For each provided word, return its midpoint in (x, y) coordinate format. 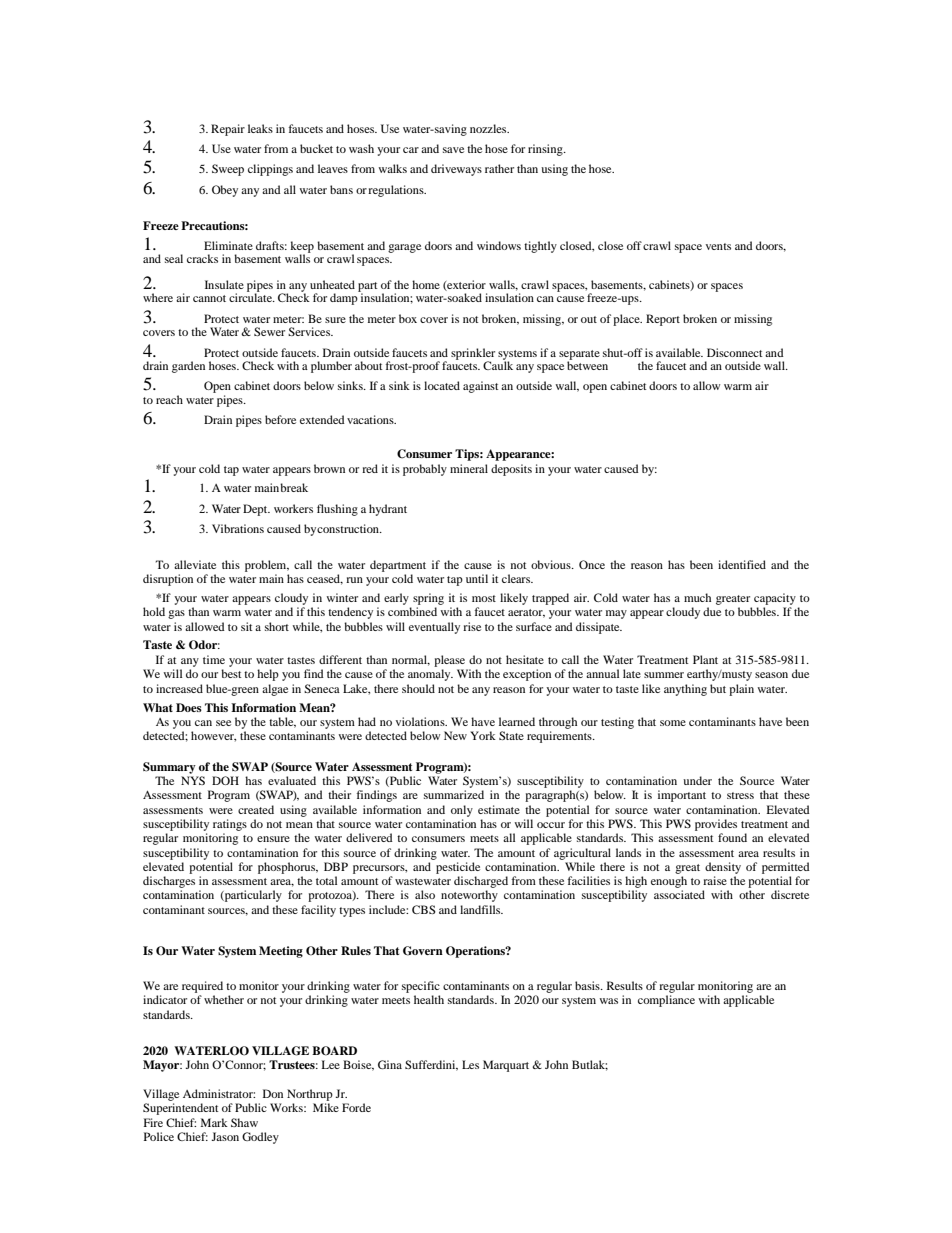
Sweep (228, 170)
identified (742, 564)
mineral (469, 468)
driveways (456, 170)
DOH (225, 780)
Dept (256, 510)
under (697, 780)
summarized (454, 794)
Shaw (244, 1122)
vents (718, 246)
